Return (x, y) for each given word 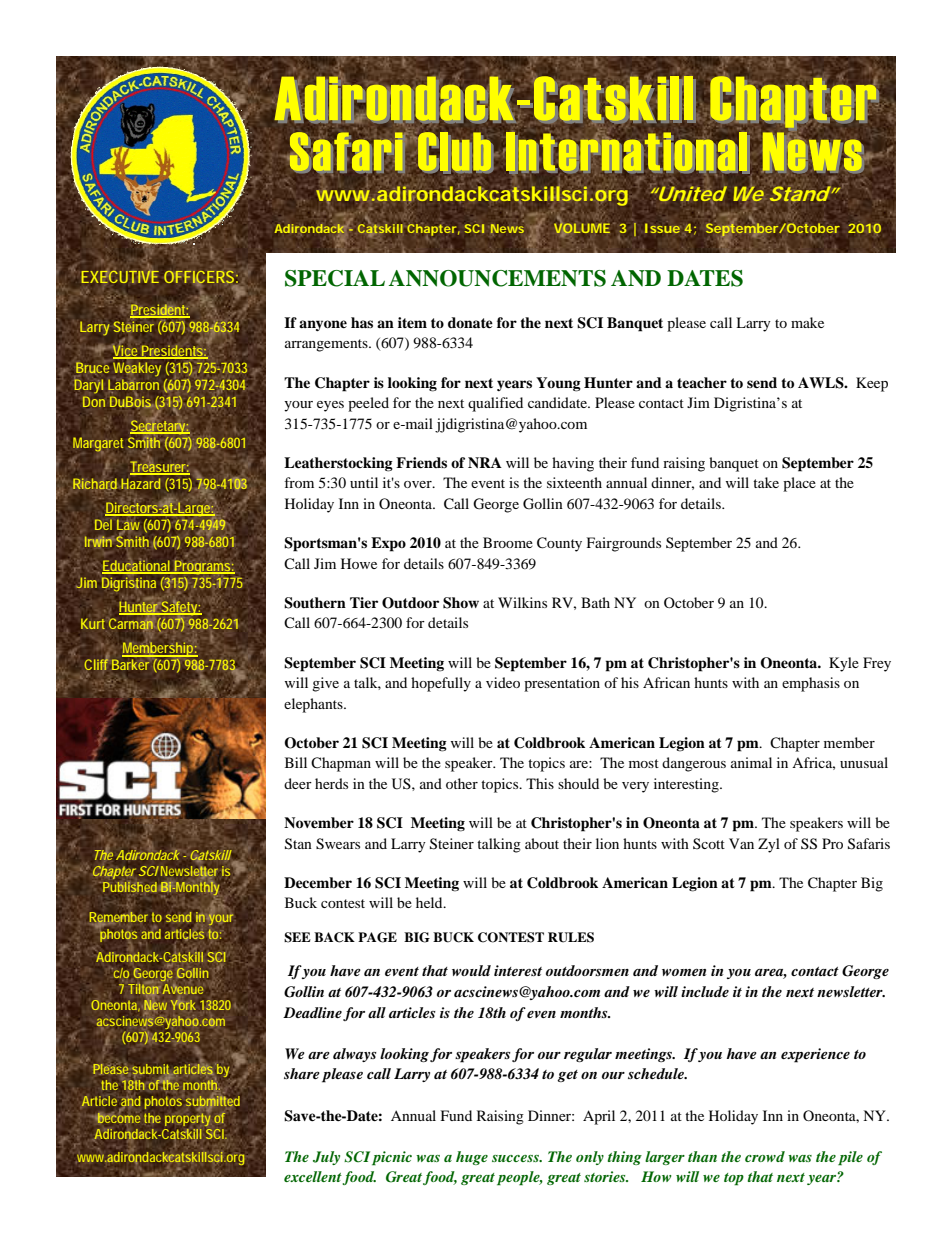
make (807, 322)
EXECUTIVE (120, 276)
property (187, 1118)
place (799, 484)
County (559, 544)
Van (741, 843)
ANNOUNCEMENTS (497, 278)
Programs (203, 567)
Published (131, 888)
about (542, 843)
